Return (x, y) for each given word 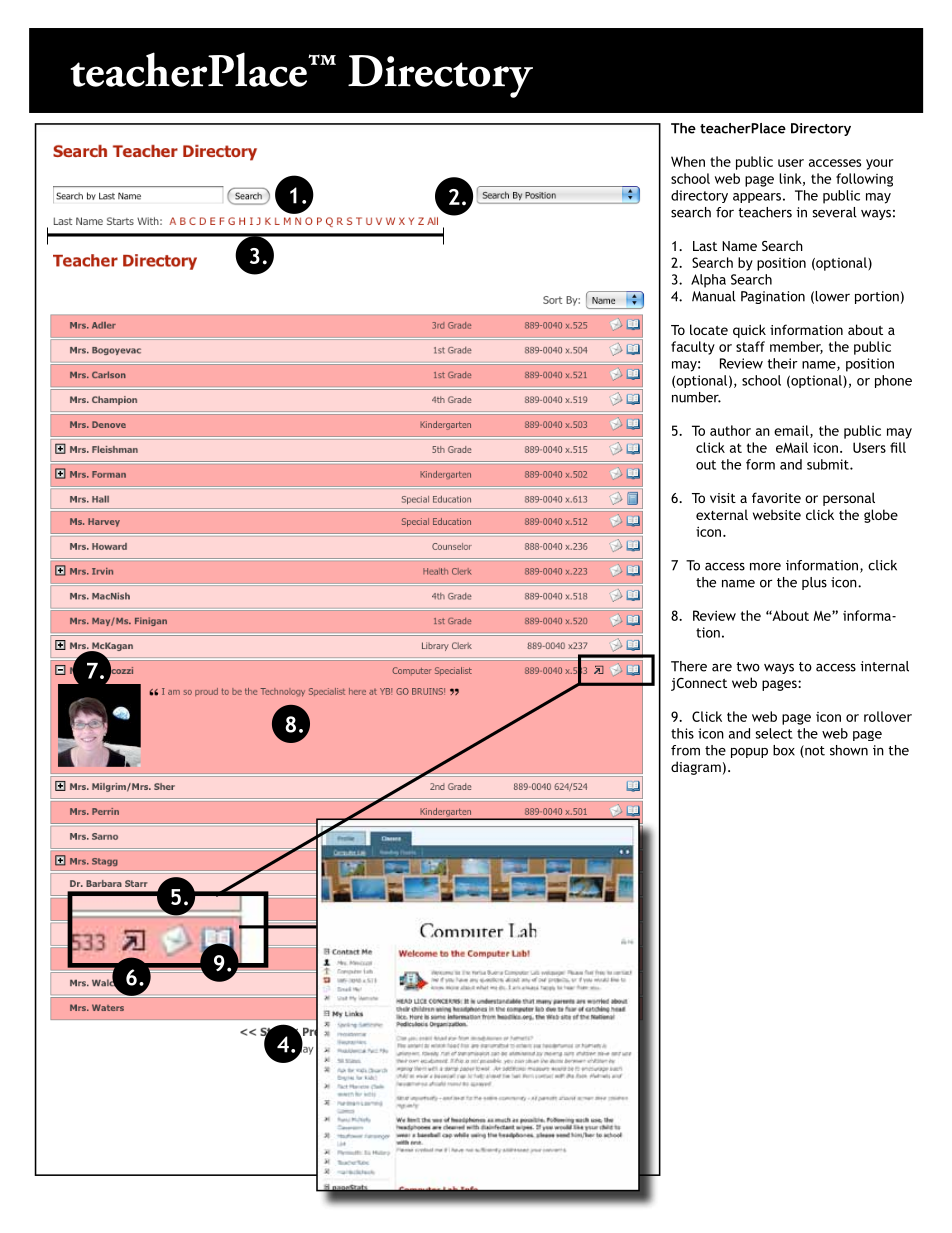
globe (881, 516)
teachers (765, 212)
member (796, 347)
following (864, 180)
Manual (714, 296)
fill (898, 447)
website (777, 514)
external (722, 514)
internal (884, 666)
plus (814, 583)
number (696, 397)
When (688, 161)
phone (893, 381)
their (783, 363)
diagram (696, 768)
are (722, 667)
